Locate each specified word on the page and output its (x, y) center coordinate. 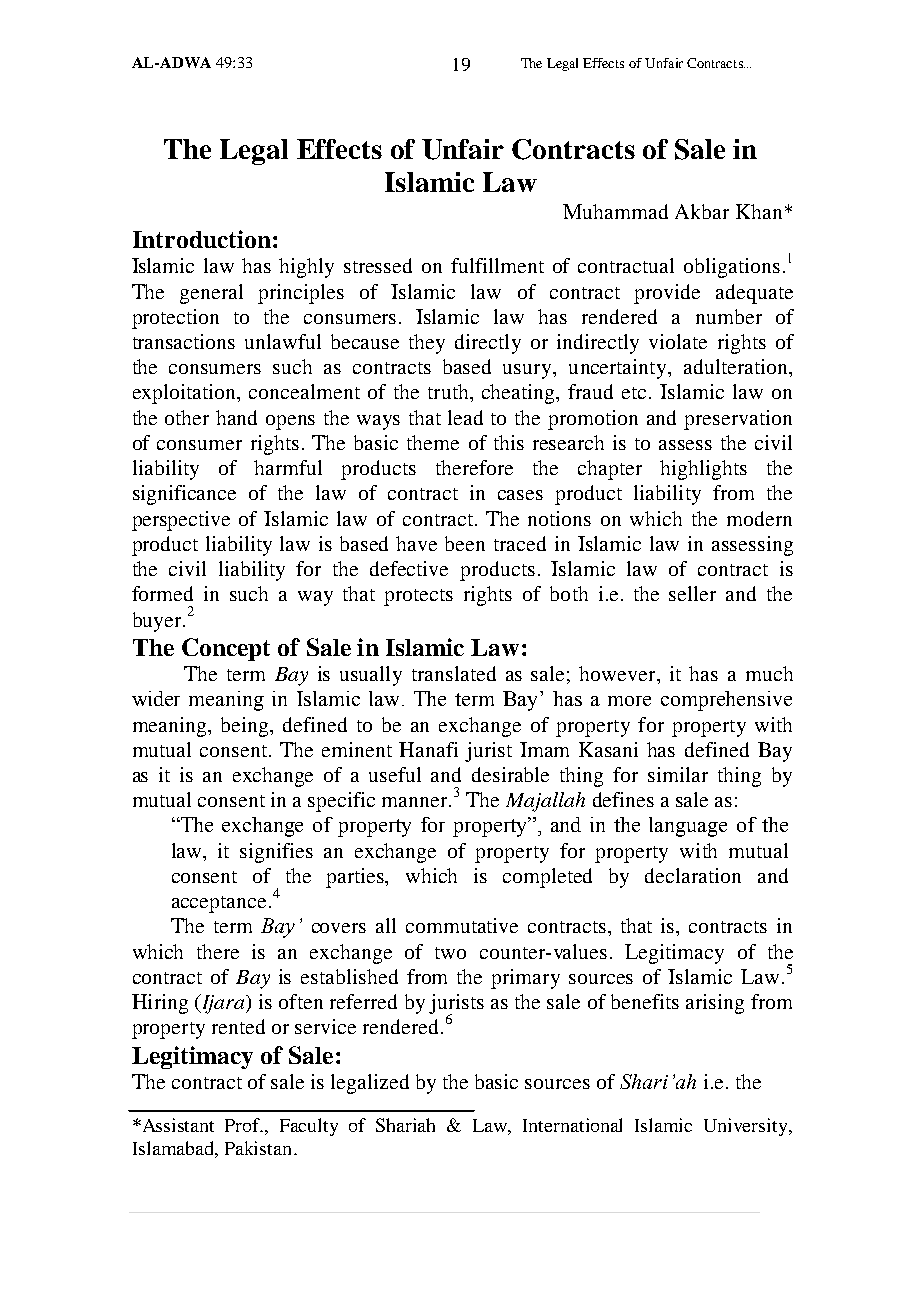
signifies (276, 853)
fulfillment (497, 265)
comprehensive (726, 701)
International (572, 1125)
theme (433, 442)
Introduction (202, 239)
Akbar (702, 211)
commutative (462, 925)
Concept (226, 649)
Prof (244, 1125)
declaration (693, 875)
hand (236, 417)
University (747, 1127)
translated (454, 673)
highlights (703, 470)
